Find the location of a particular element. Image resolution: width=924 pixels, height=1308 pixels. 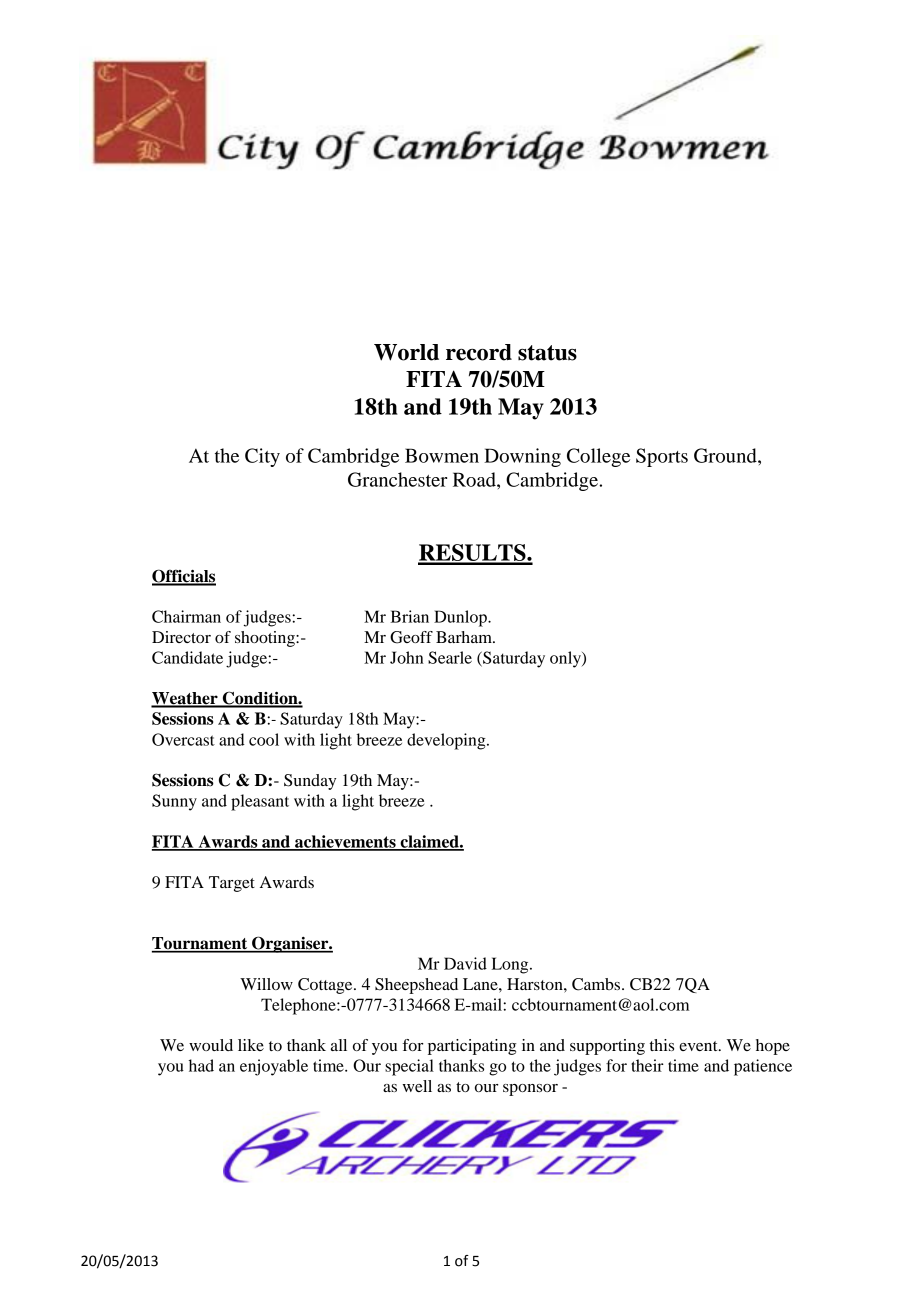

participating is located at coordinates (472, 1047).
